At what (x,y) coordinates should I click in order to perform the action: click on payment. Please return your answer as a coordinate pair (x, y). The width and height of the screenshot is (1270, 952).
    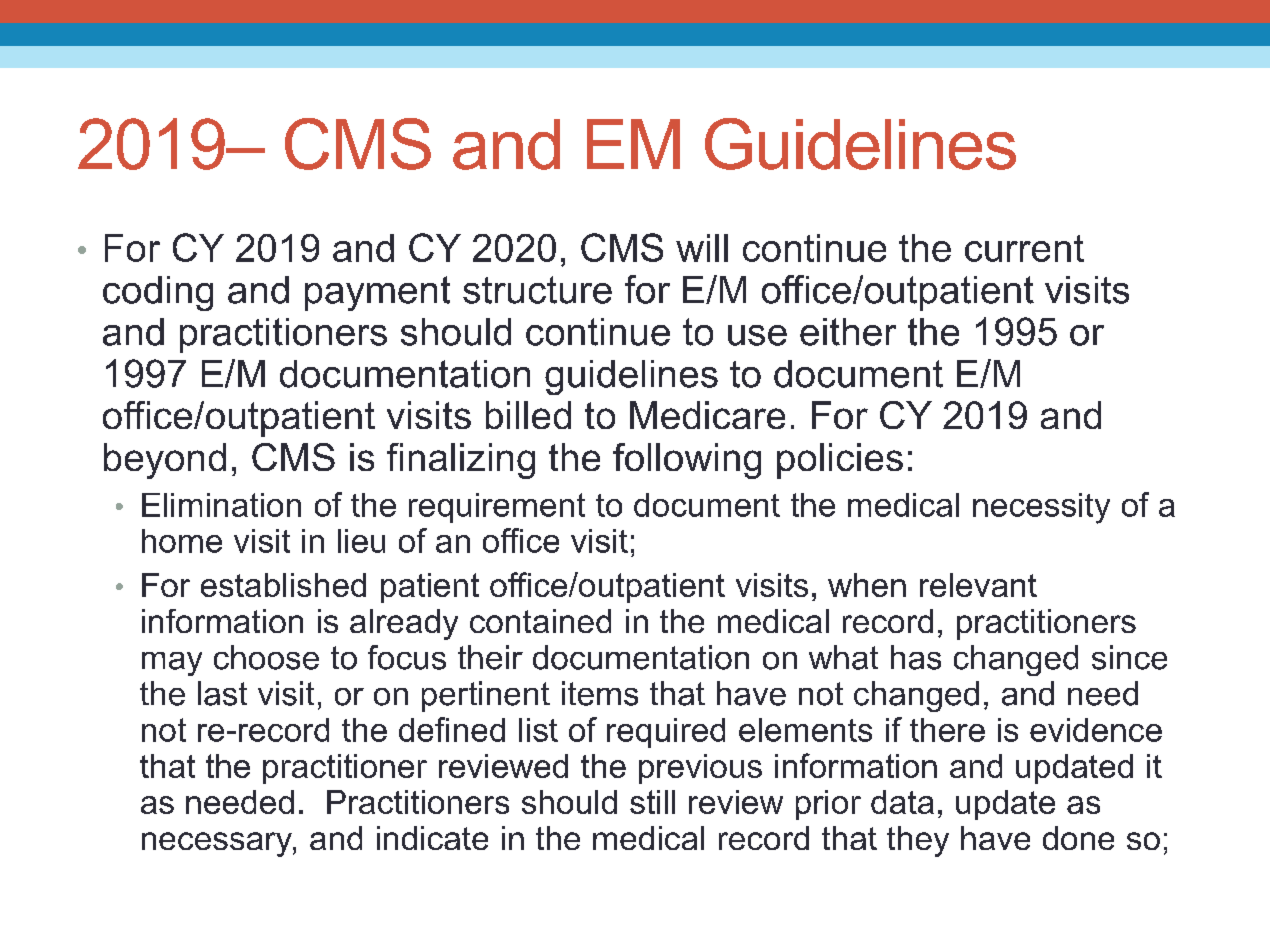
    Looking at the image, I should click on (377, 293).
